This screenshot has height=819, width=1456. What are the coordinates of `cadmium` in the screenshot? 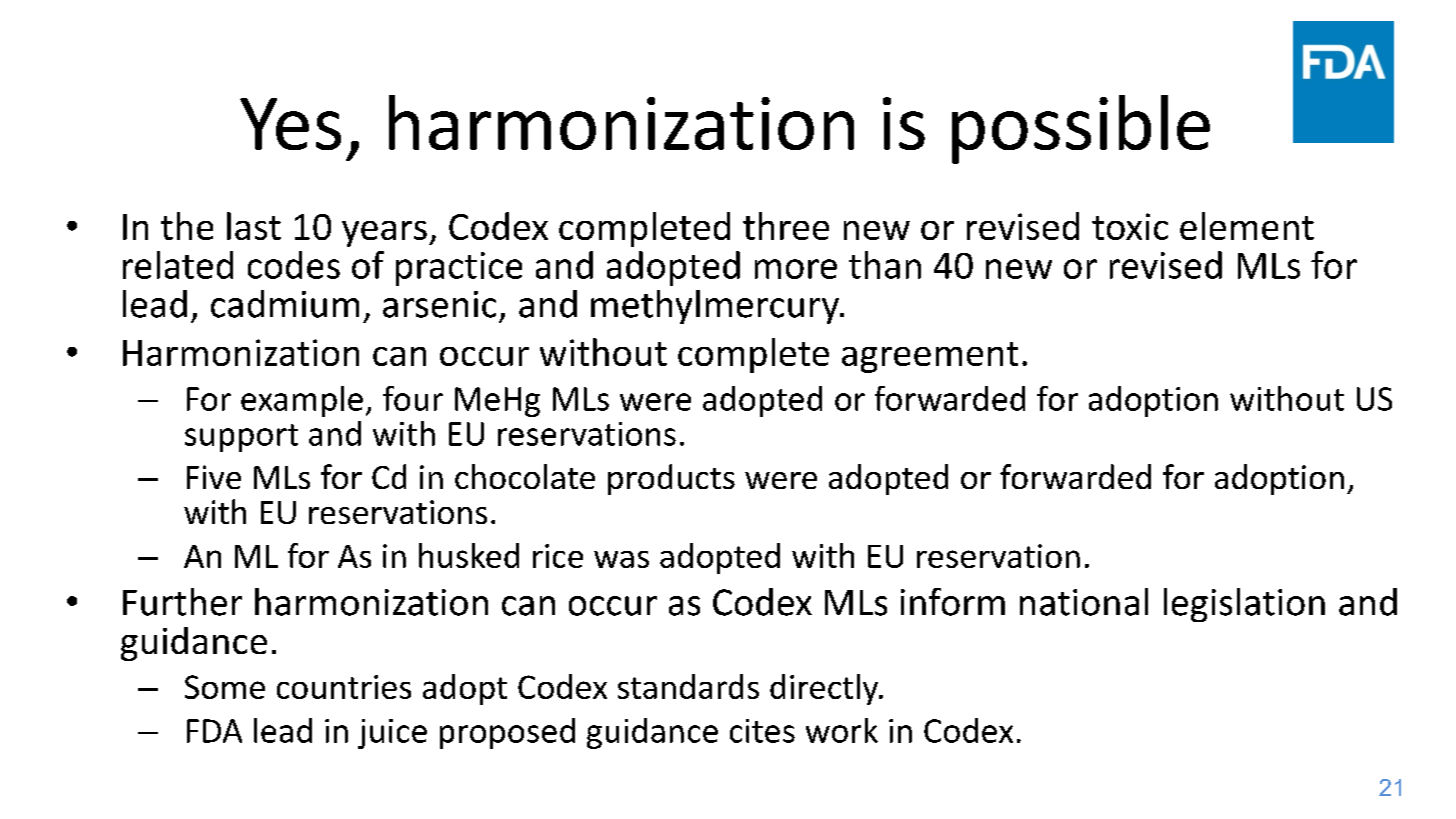 It's located at (285, 304).
